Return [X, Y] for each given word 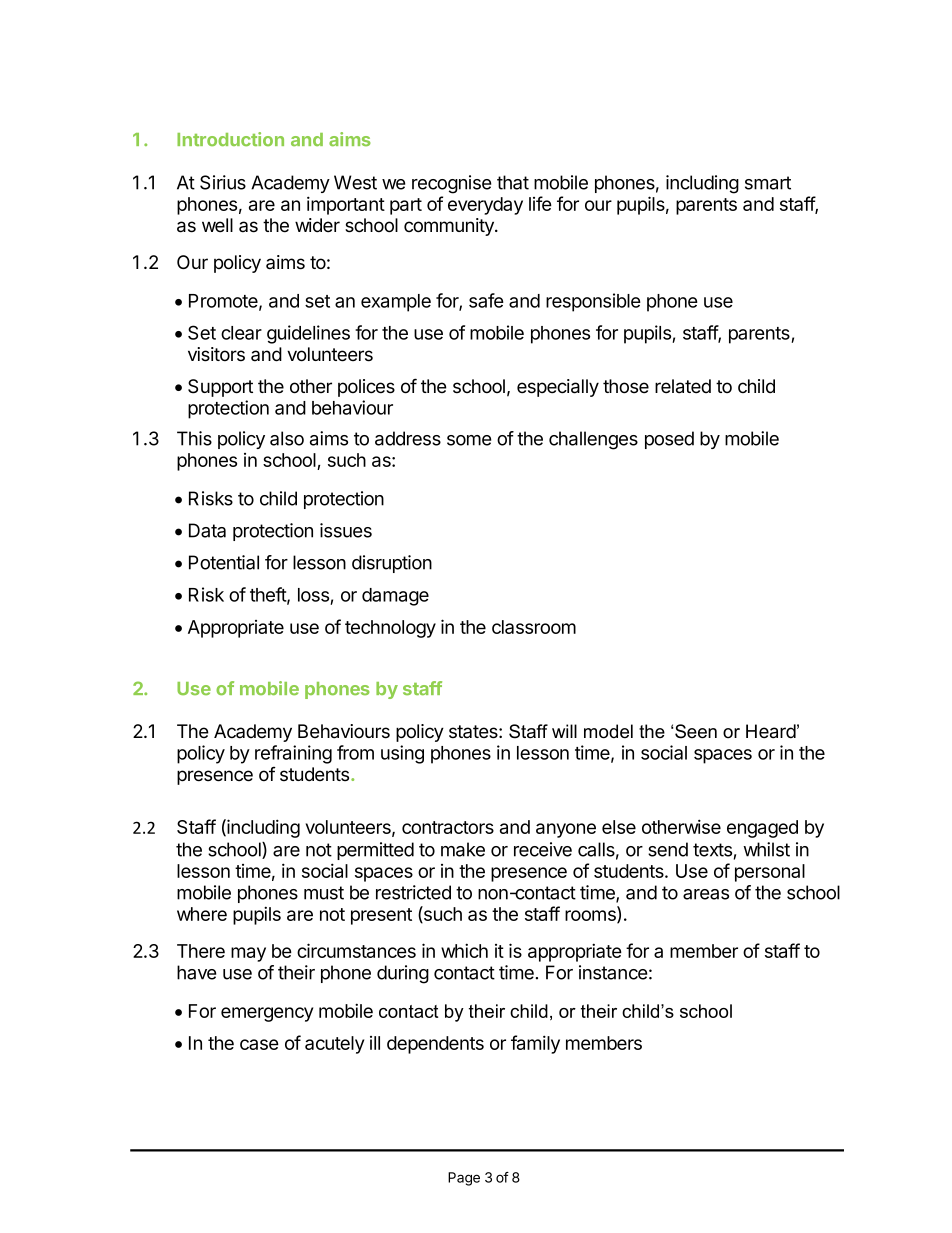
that [513, 182]
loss [313, 595]
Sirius [223, 182]
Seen [696, 731]
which [464, 950]
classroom [534, 627]
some [469, 440]
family [535, 1044]
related [683, 386]
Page [464, 1179]
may [248, 954]
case [259, 1044]
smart [768, 183]
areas [706, 894]
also [287, 438]
